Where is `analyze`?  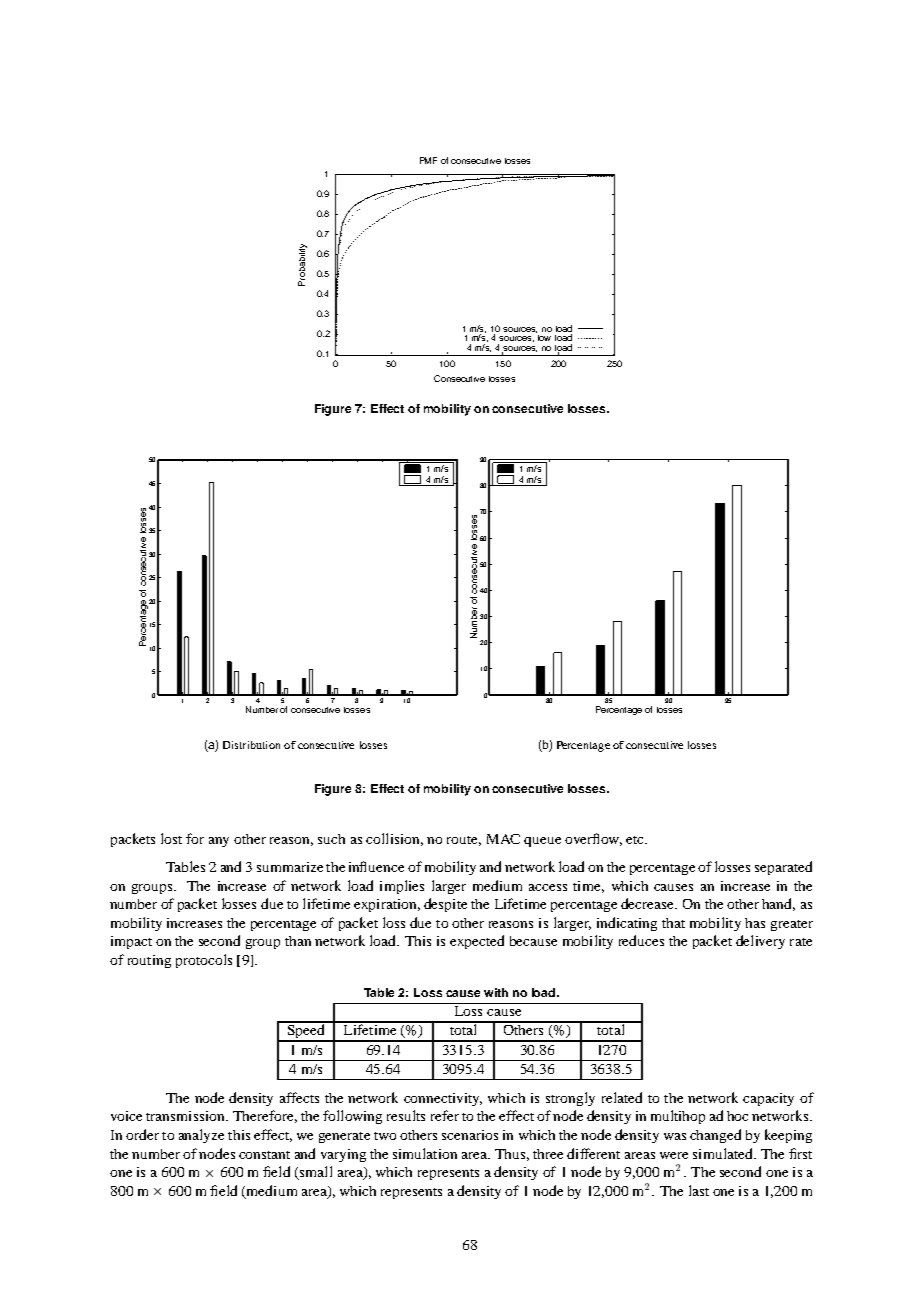
analyze is located at coordinates (201, 1136).
